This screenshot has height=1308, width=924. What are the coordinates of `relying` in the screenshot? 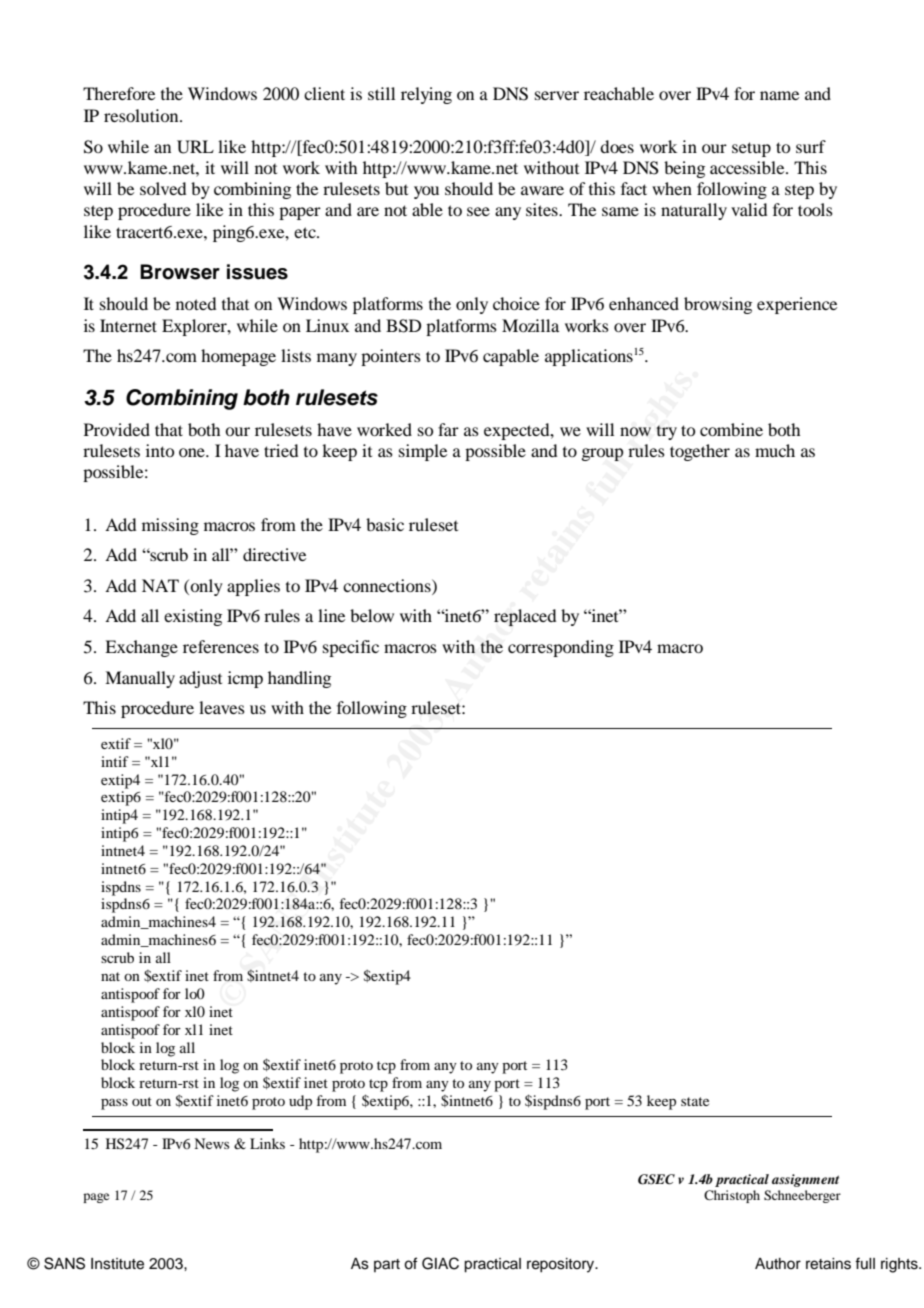 It's located at (426, 95).
